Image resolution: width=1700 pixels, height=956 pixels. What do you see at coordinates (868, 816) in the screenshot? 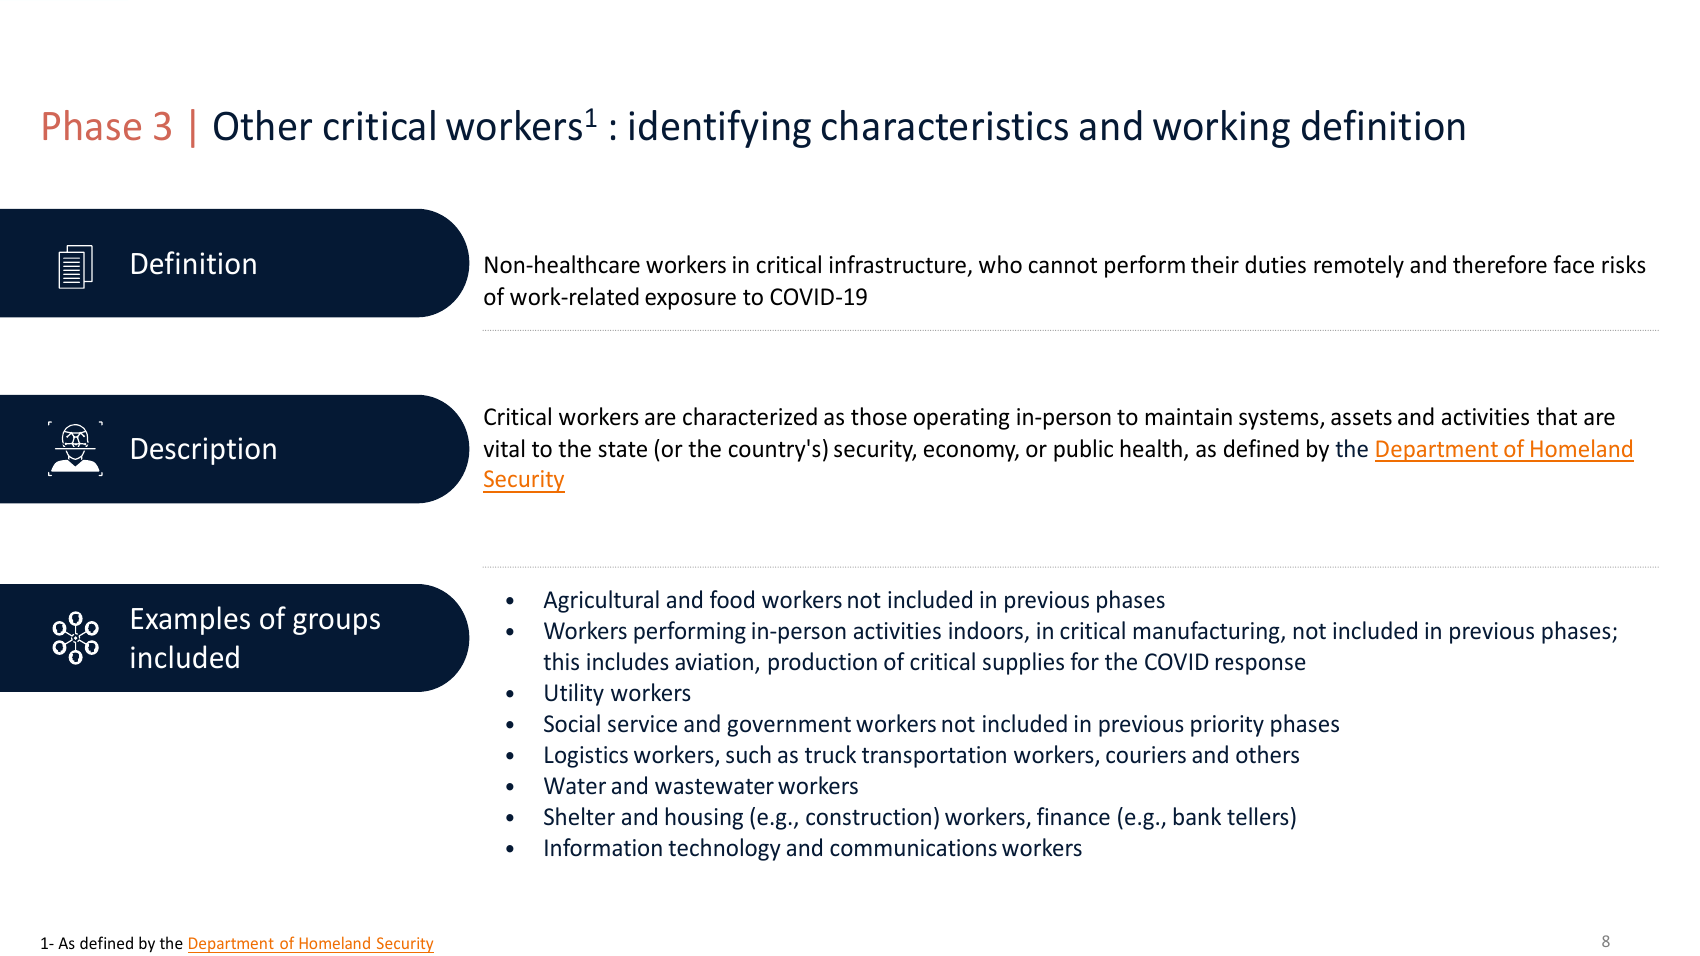
I see `construction` at bounding box center [868, 816].
